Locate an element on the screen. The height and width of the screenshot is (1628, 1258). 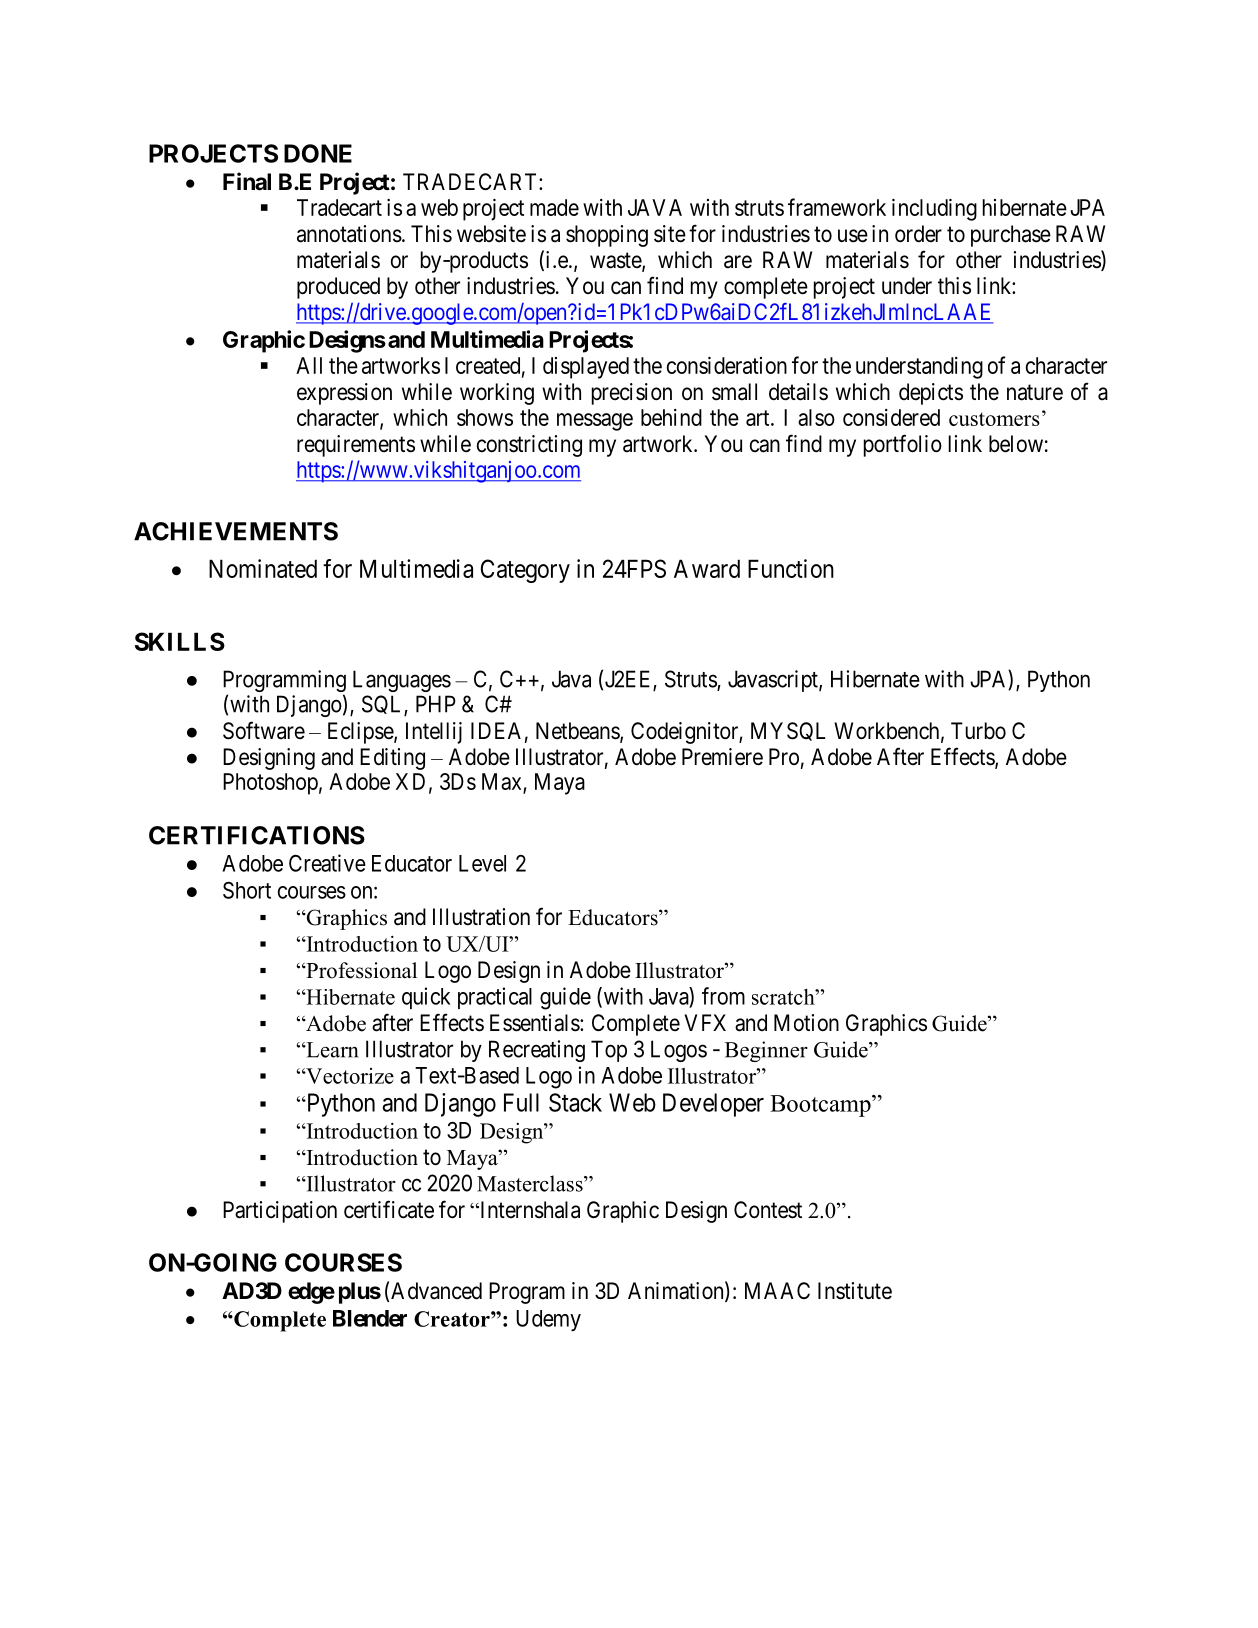
Premiere is located at coordinates (722, 757).
